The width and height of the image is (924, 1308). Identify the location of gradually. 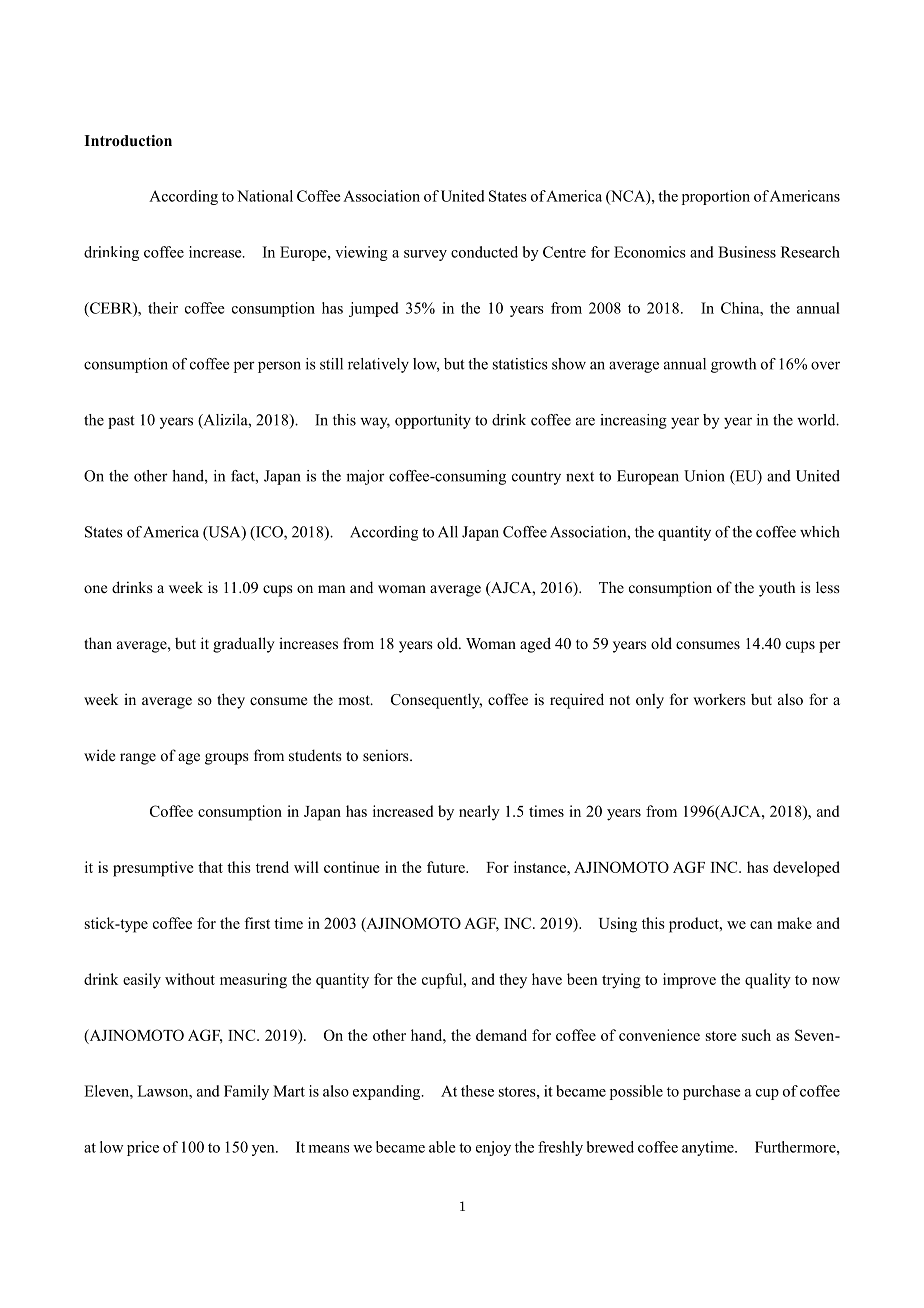
(244, 645).
